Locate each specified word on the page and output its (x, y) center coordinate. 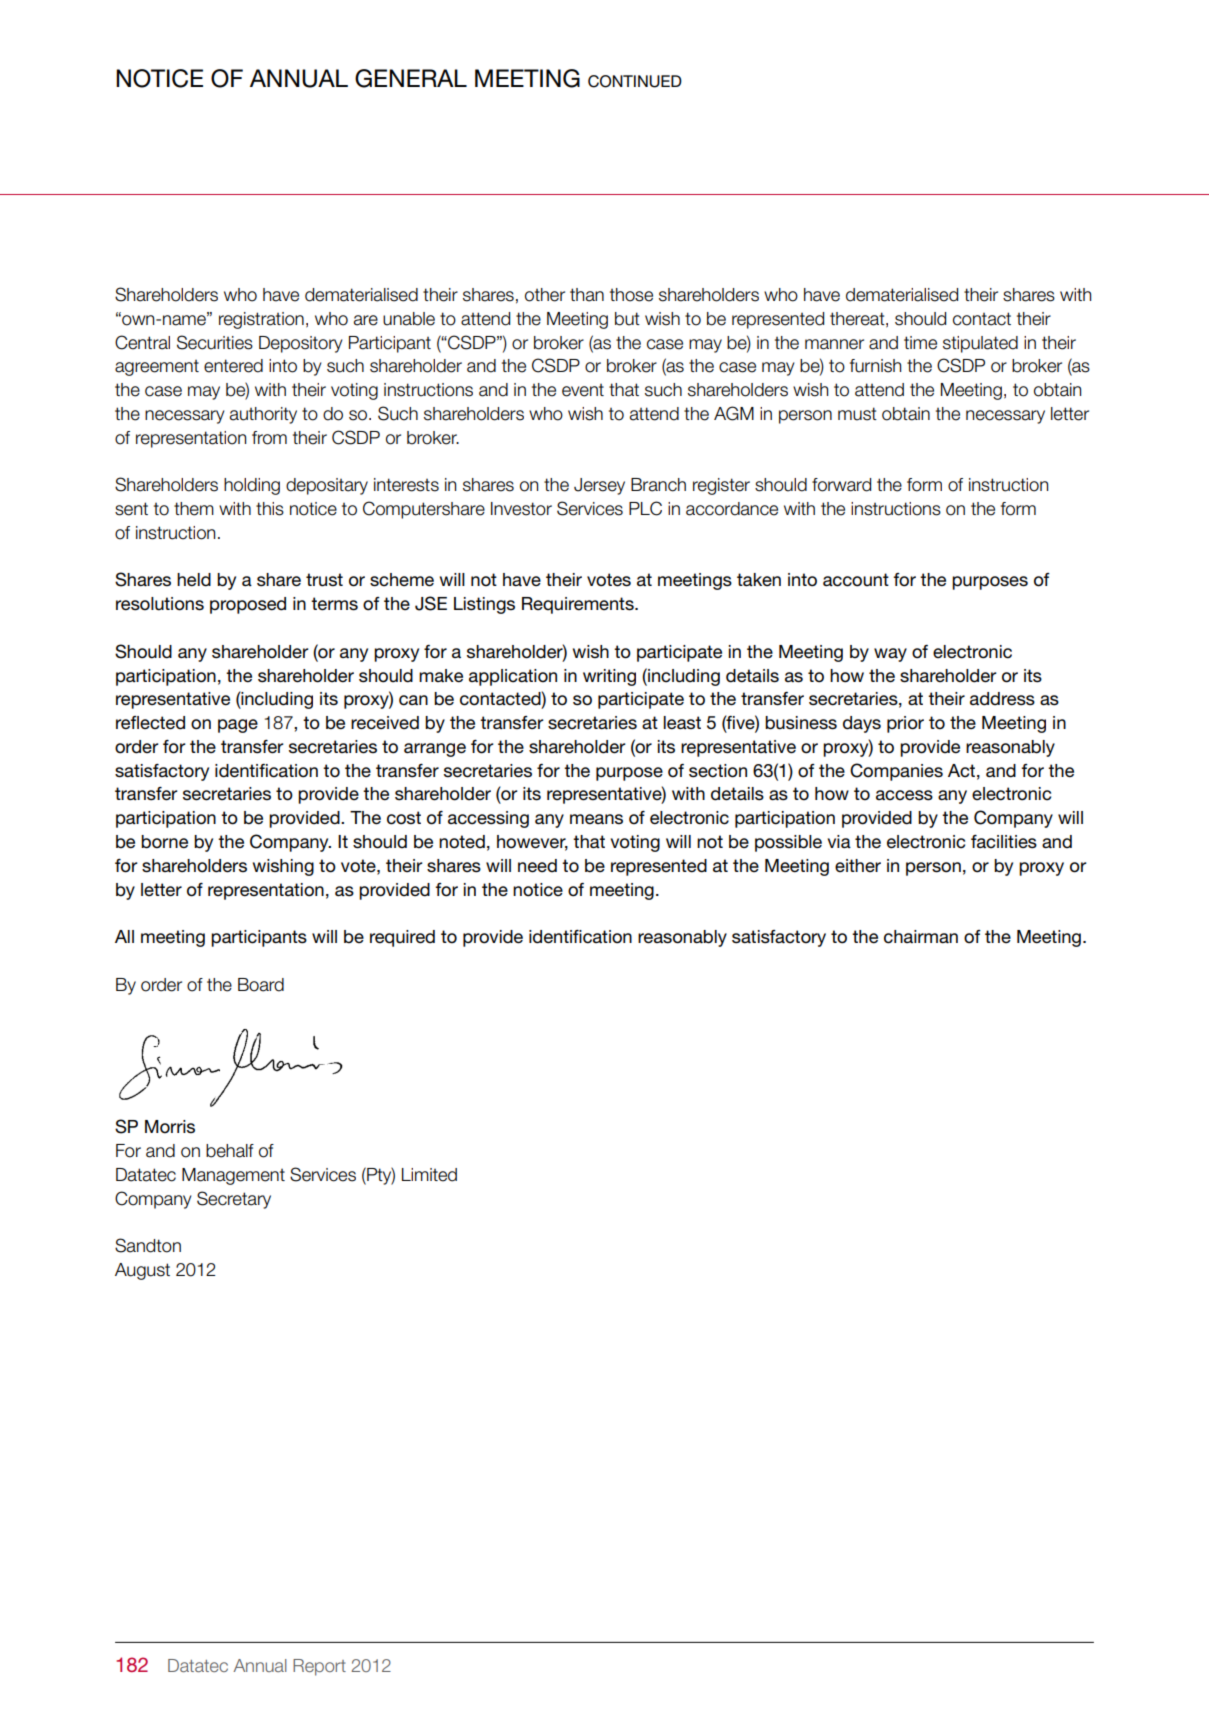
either (858, 865)
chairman (921, 937)
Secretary (234, 1200)
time (920, 343)
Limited (429, 1175)
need (537, 866)
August (142, 1271)
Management (233, 1176)
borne (164, 842)
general (411, 78)
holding (252, 486)
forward (841, 485)
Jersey (599, 486)
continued (635, 81)
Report (319, 1667)
